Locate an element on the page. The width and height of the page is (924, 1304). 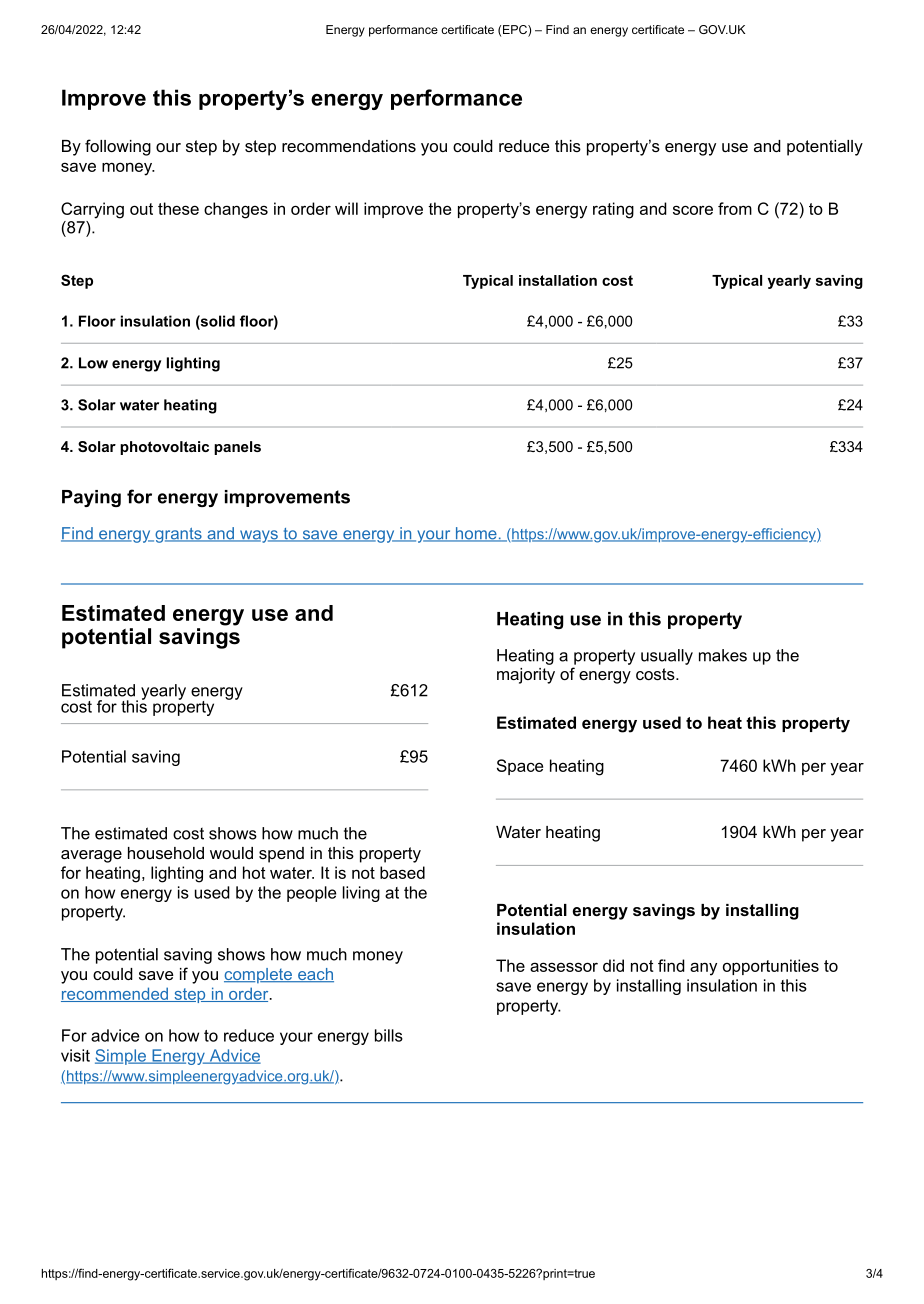
bills is located at coordinates (389, 1035).
